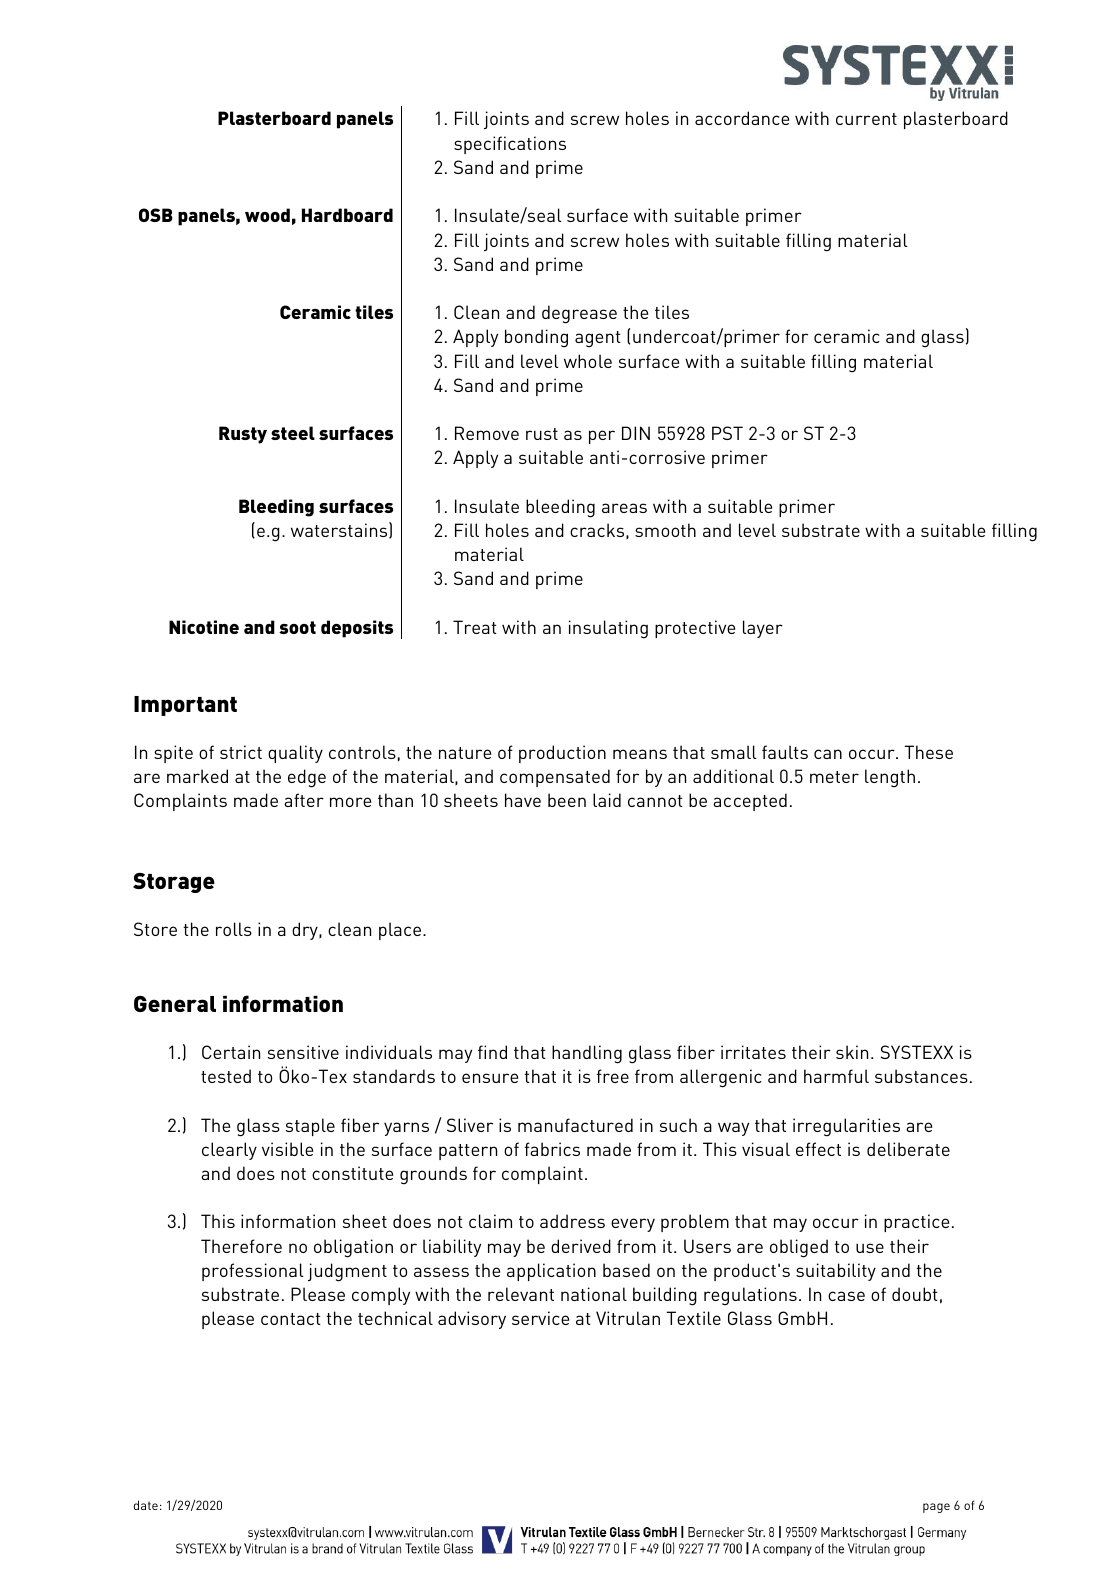 This screenshot has height=1581, width=1118. I want to click on page, so click(936, 1508).
